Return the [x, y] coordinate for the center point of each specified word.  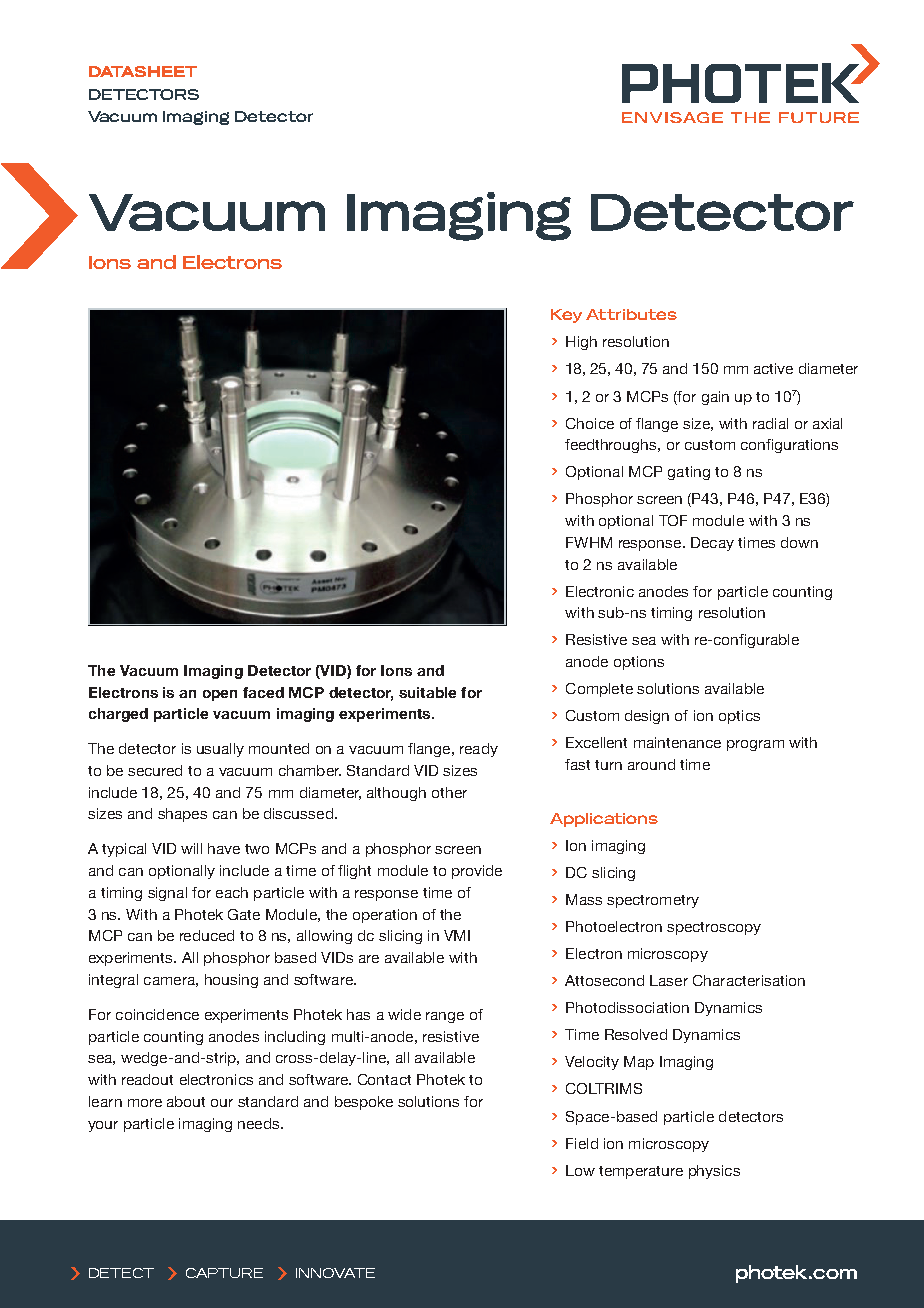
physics [714, 1172]
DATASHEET [143, 71]
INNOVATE [335, 1273]
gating [689, 473]
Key [566, 316]
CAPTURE [224, 1273]
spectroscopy [714, 928]
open [220, 695]
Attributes [631, 314]
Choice [590, 423]
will [191, 848]
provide [477, 872]
